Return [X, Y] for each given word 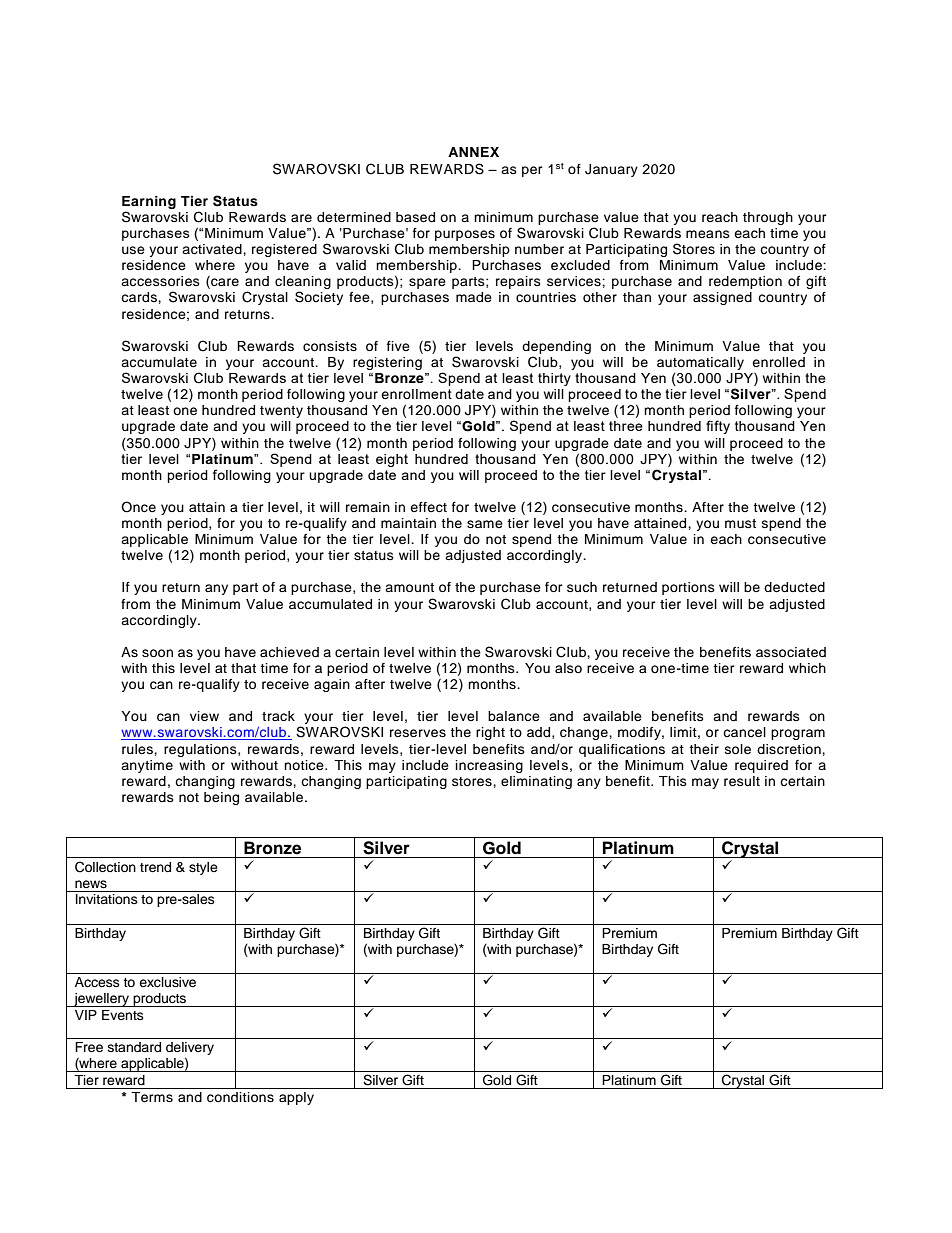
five [398, 346]
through [768, 218]
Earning [149, 202]
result [742, 781]
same [485, 524]
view [204, 716]
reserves [418, 733]
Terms [152, 1097]
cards [140, 297]
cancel [744, 732]
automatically [700, 363]
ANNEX [473, 152]
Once [138, 507]
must [740, 523]
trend [155, 867]
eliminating [536, 782]
